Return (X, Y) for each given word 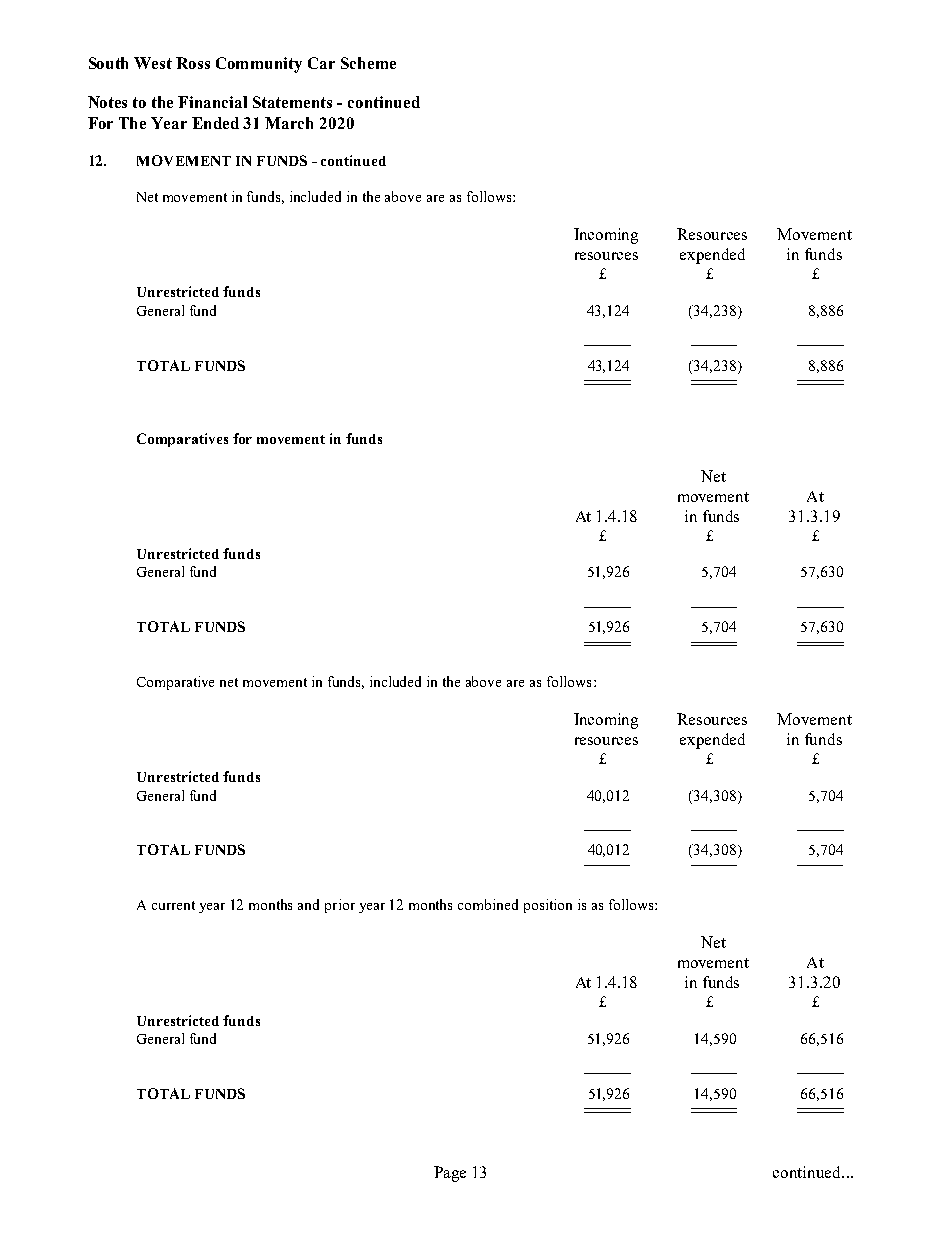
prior (340, 906)
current (173, 905)
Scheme (368, 63)
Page (450, 1174)
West (153, 63)
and (308, 904)
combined (488, 904)
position (548, 906)
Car (321, 63)
